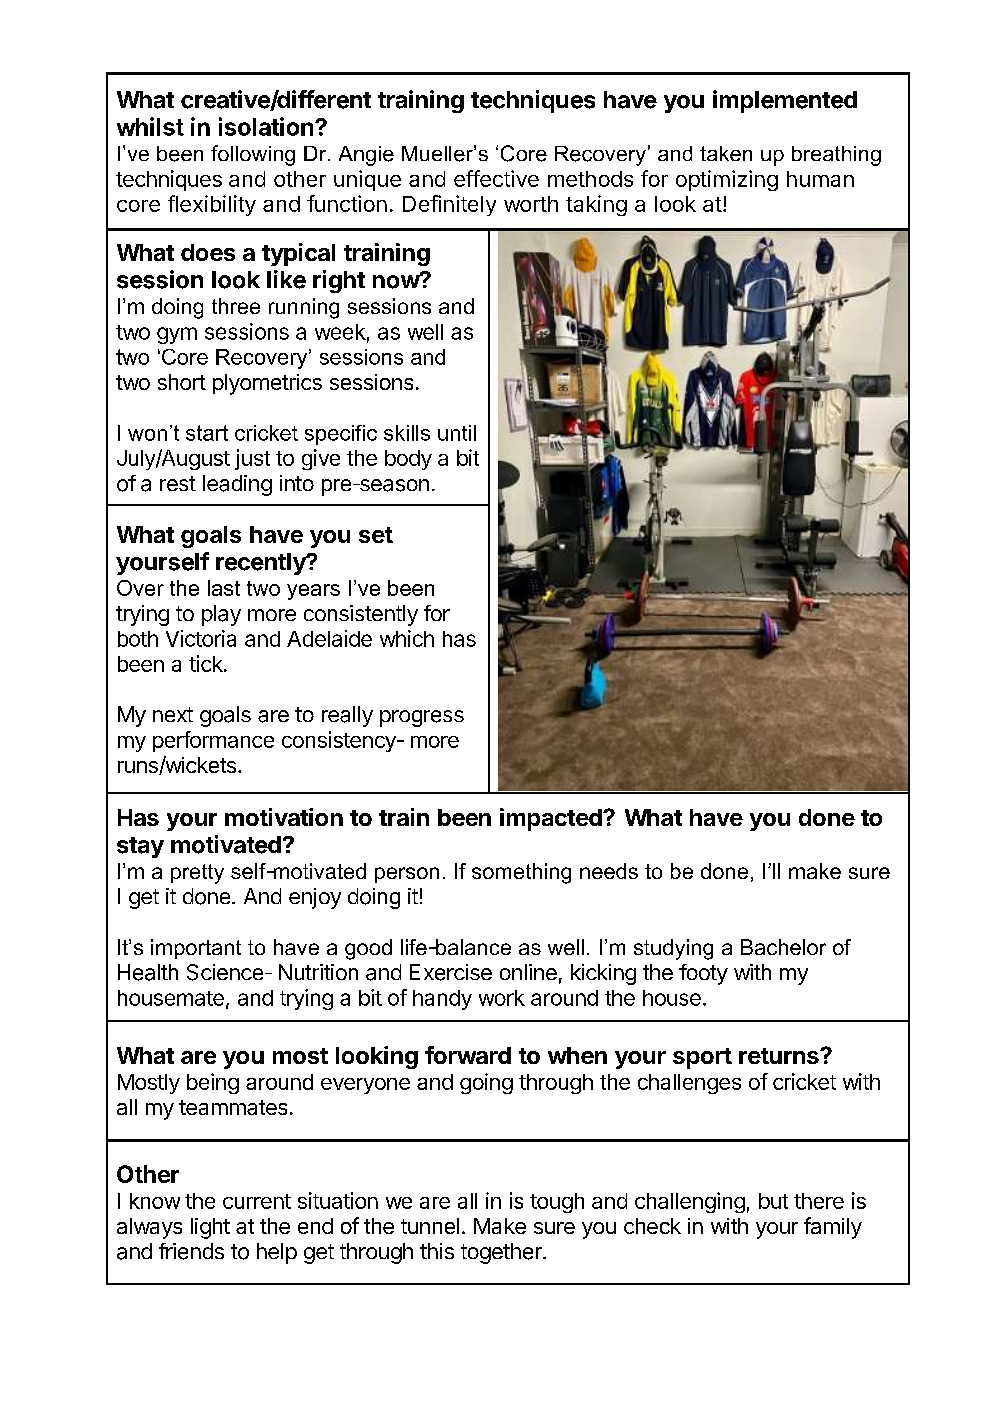 This screenshot has height=1425, width=1007. Describe the element at coordinates (496, 178) in the screenshot. I see `effective` at that location.
